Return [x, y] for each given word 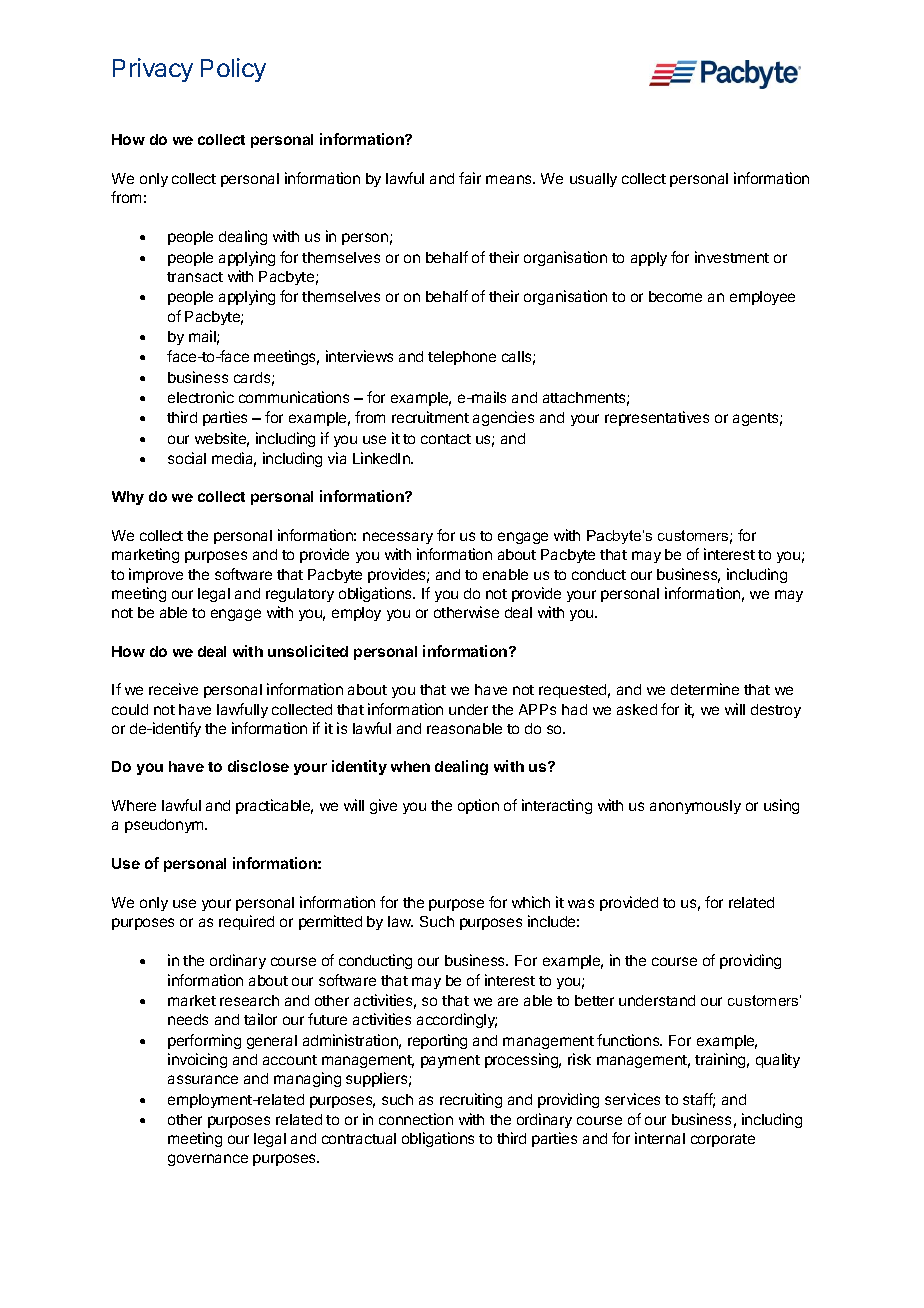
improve [156, 575]
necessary [398, 538]
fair [470, 178]
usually [593, 180]
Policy [233, 70]
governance [208, 1160]
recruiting [471, 1100]
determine [705, 689]
